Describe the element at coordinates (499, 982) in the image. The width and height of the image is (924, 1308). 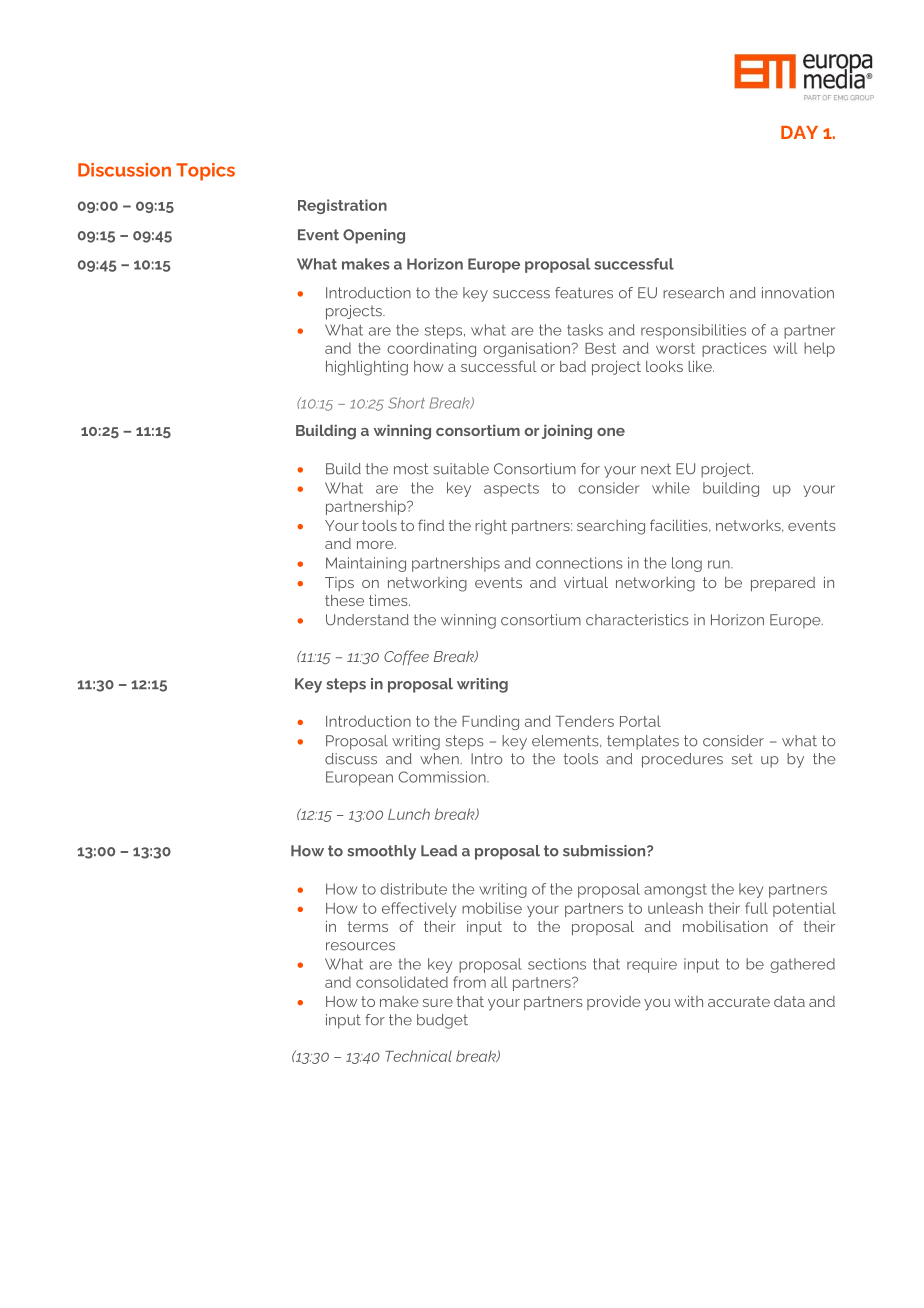
I see `all` at that location.
